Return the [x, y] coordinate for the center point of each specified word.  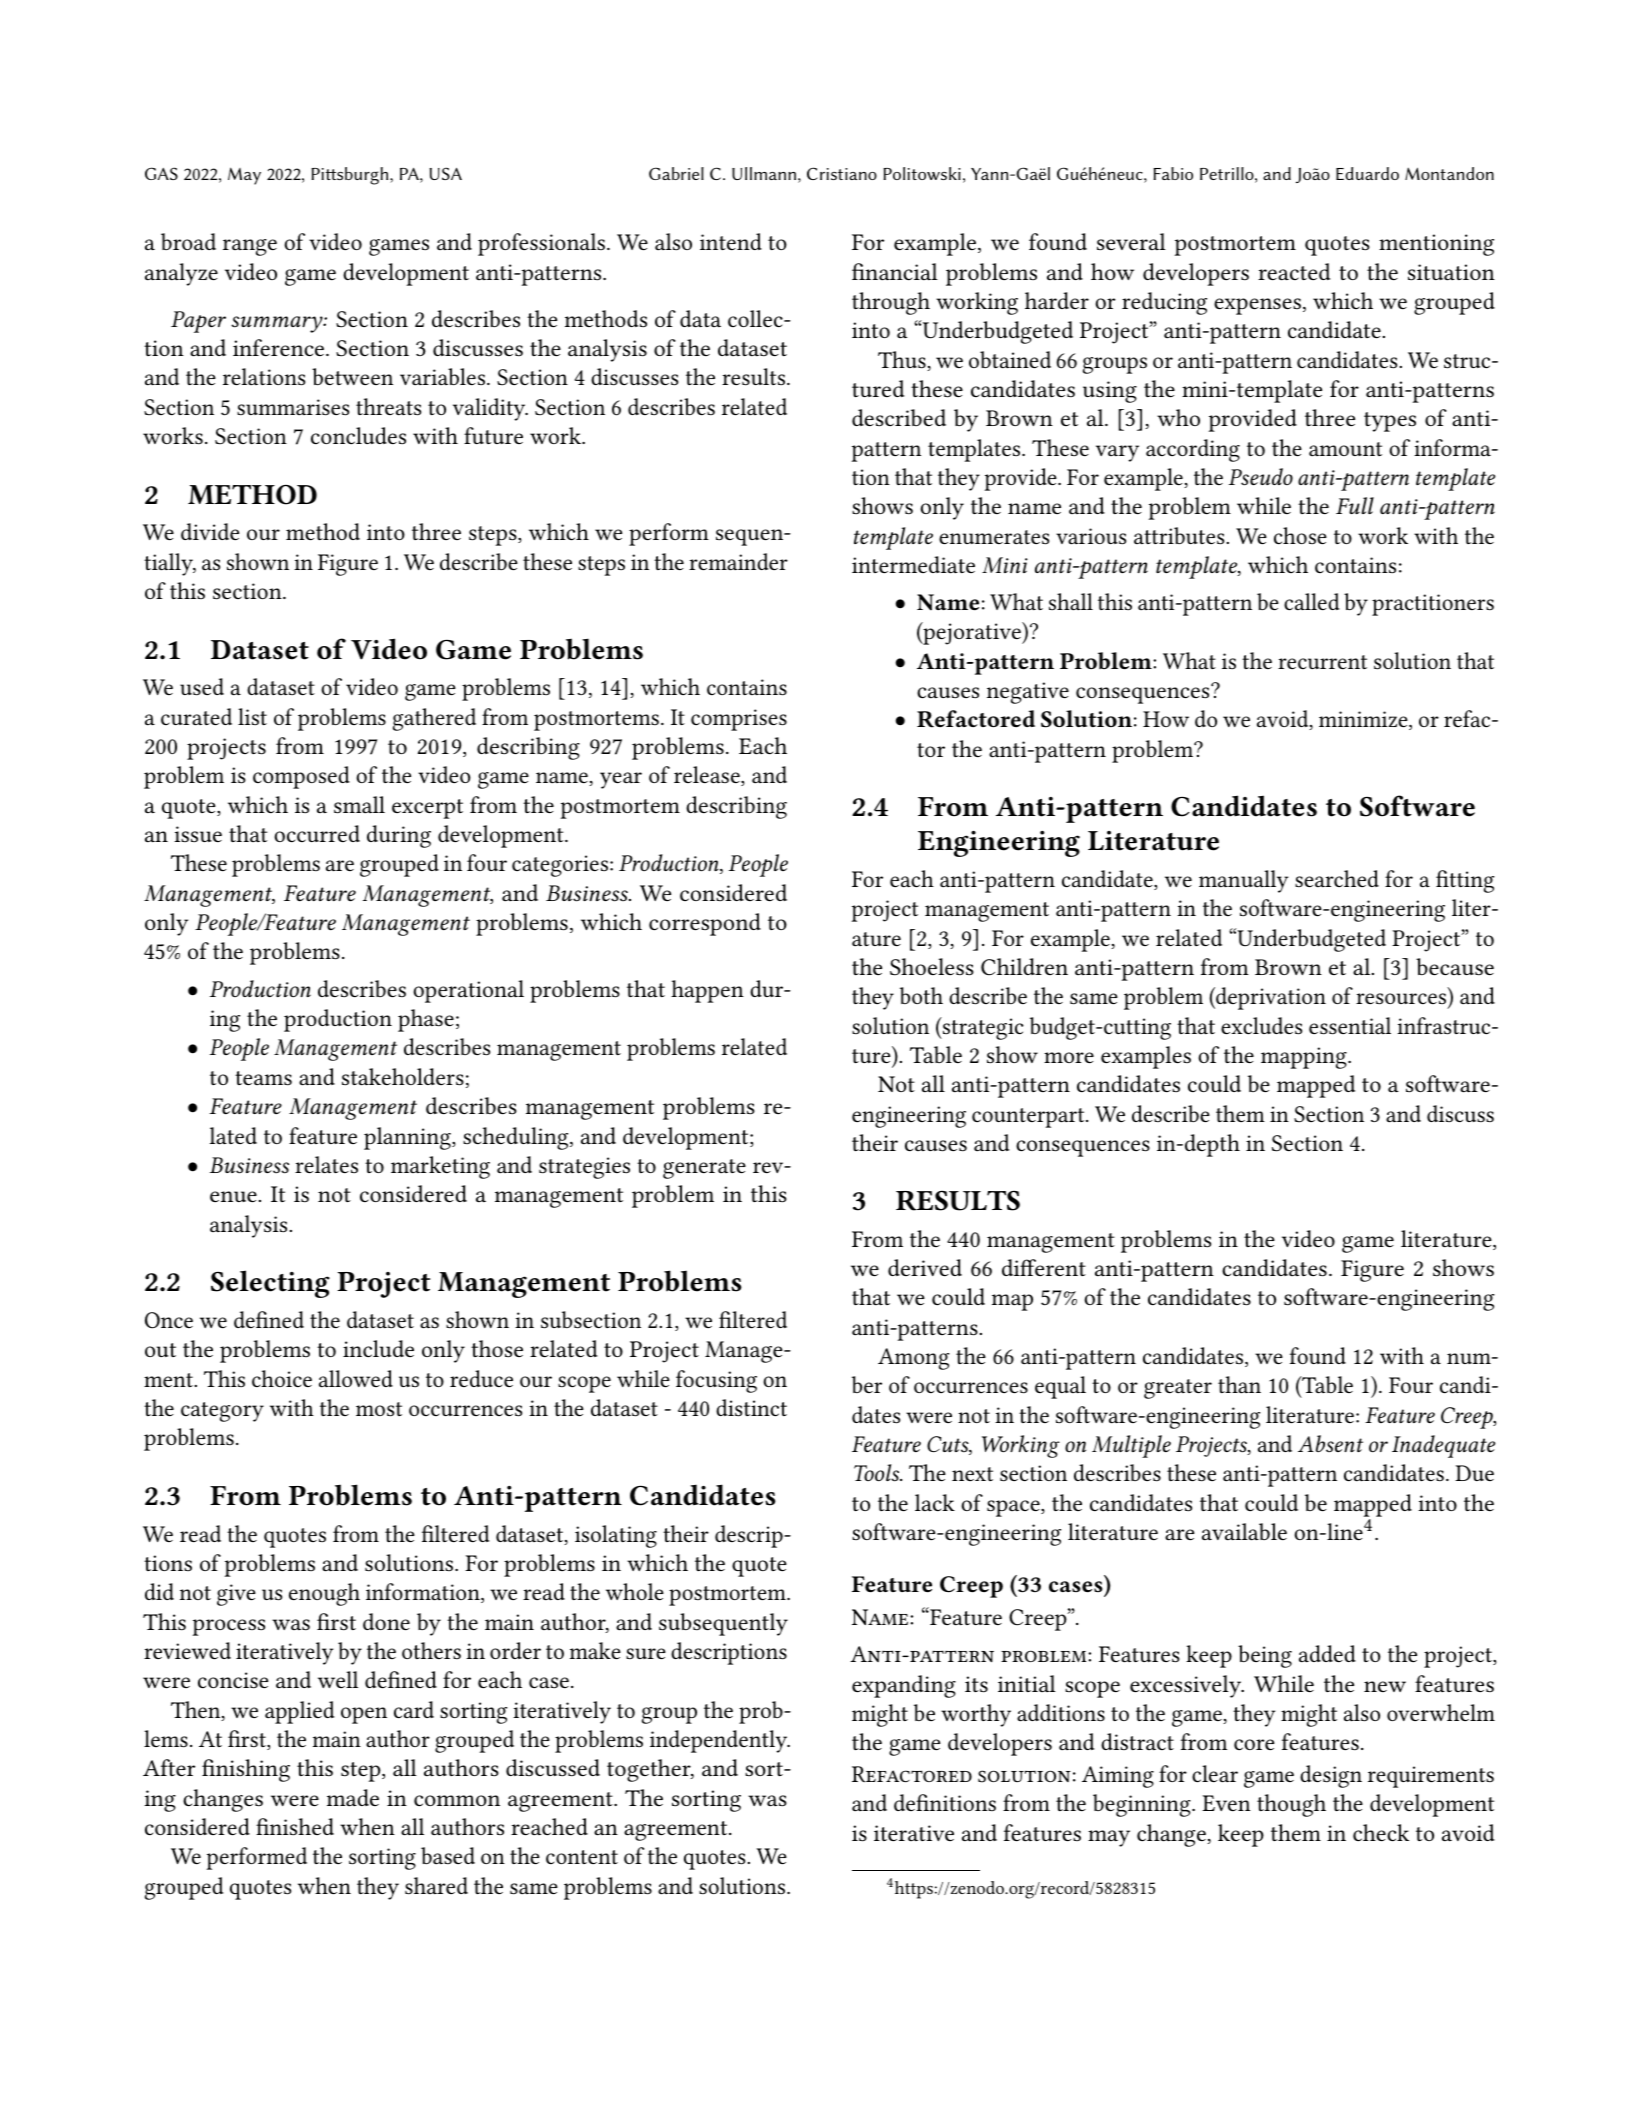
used [202, 687]
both [921, 995]
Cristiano [842, 173]
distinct [751, 1408]
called [1311, 602]
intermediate [913, 565]
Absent [1330, 1443]
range [250, 247]
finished [295, 1827]
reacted [1294, 272]
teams [263, 1078]
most [379, 1409]
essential [1350, 1026]
